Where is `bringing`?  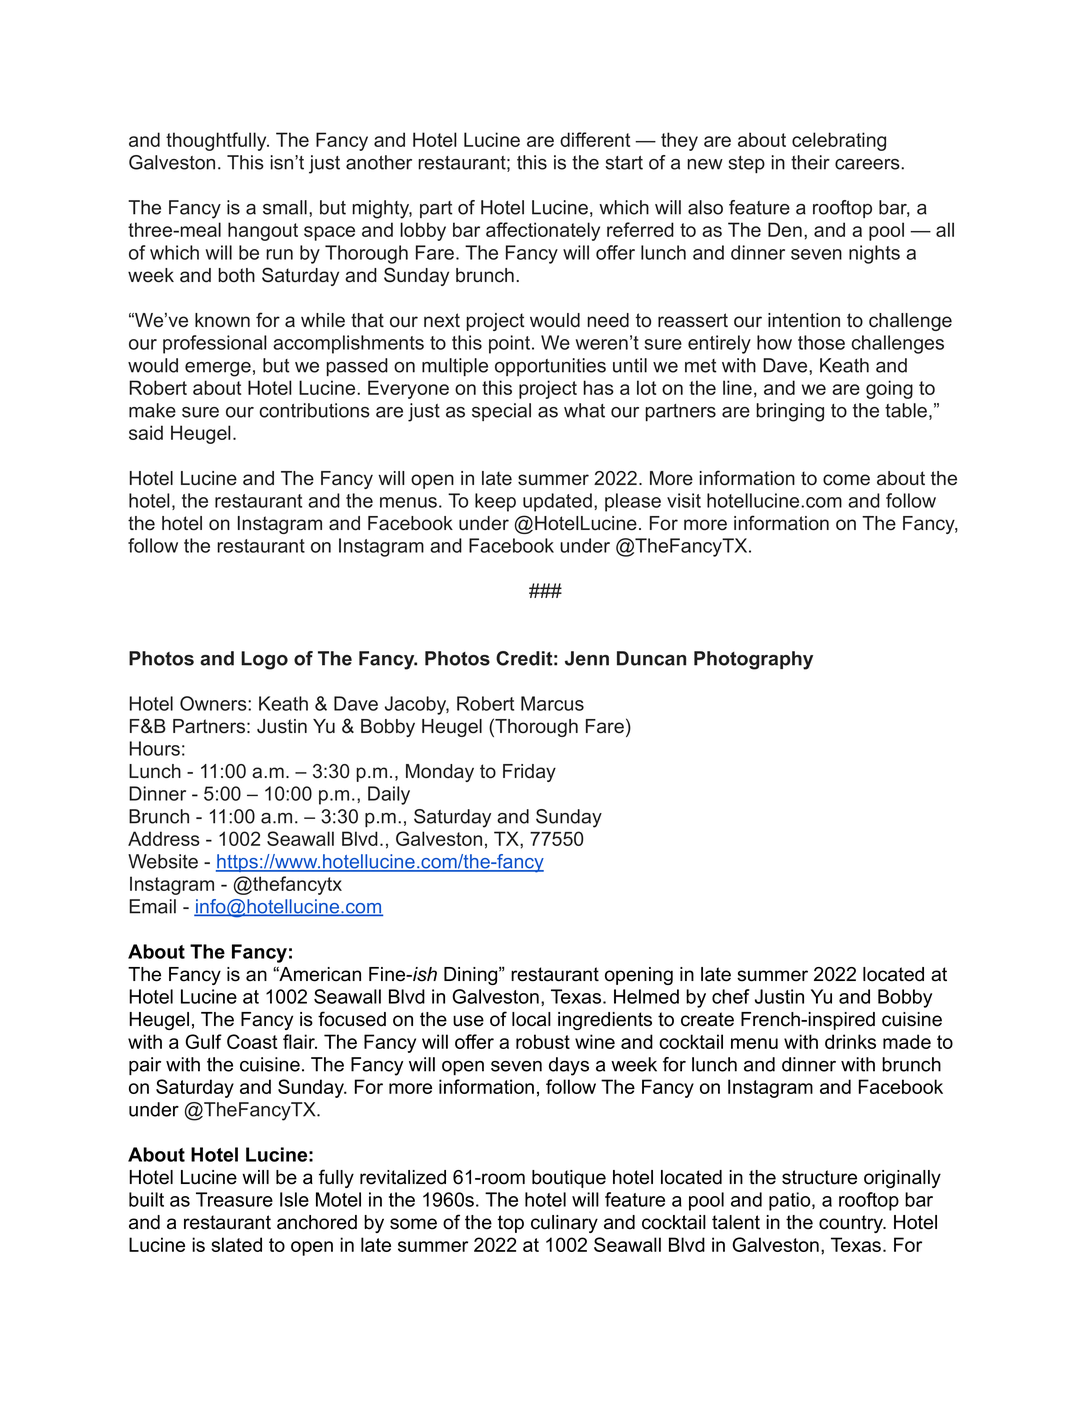
bringing is located at coordinates (790, 412).
